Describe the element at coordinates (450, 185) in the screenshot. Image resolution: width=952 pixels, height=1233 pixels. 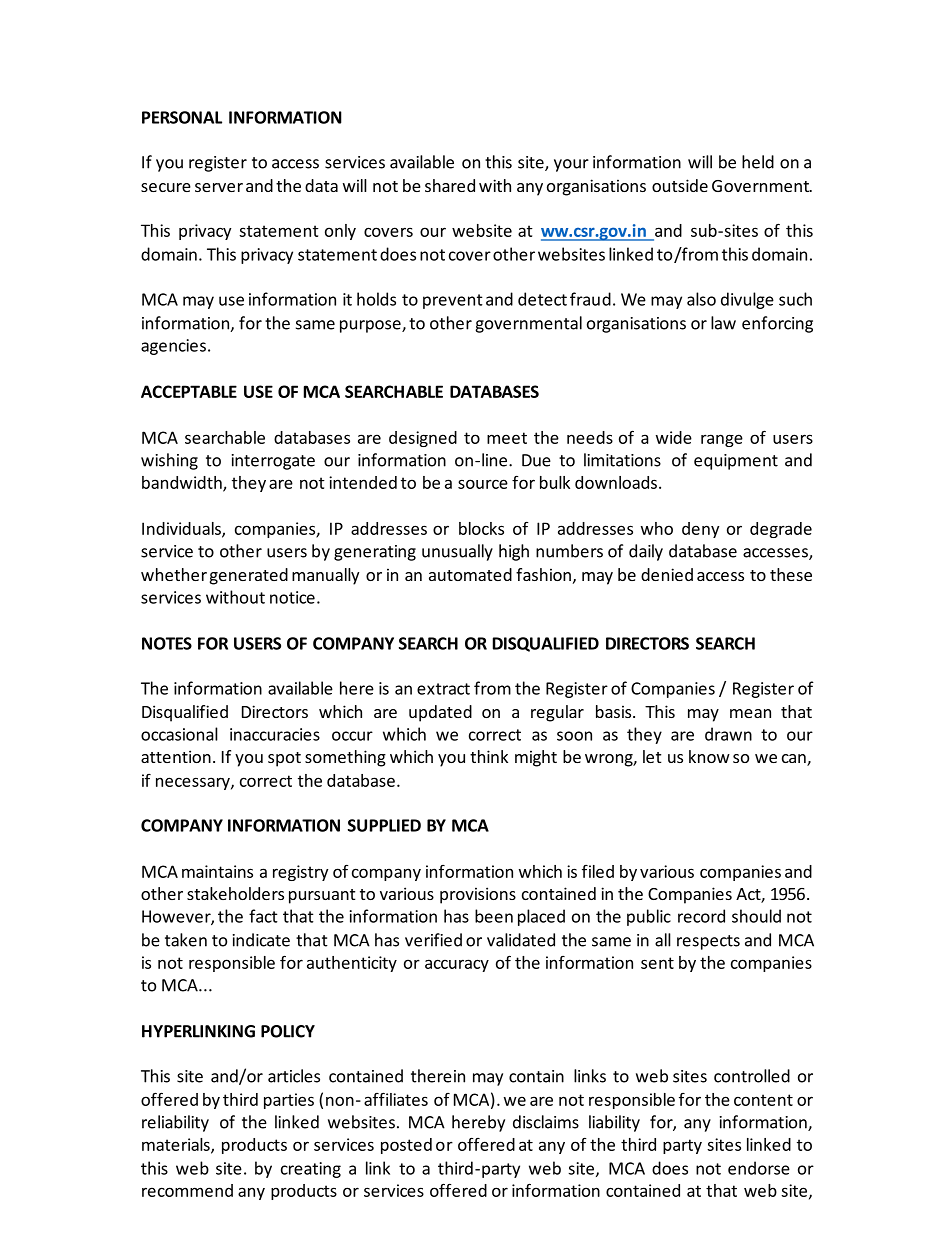
I see `shared` at that location.
